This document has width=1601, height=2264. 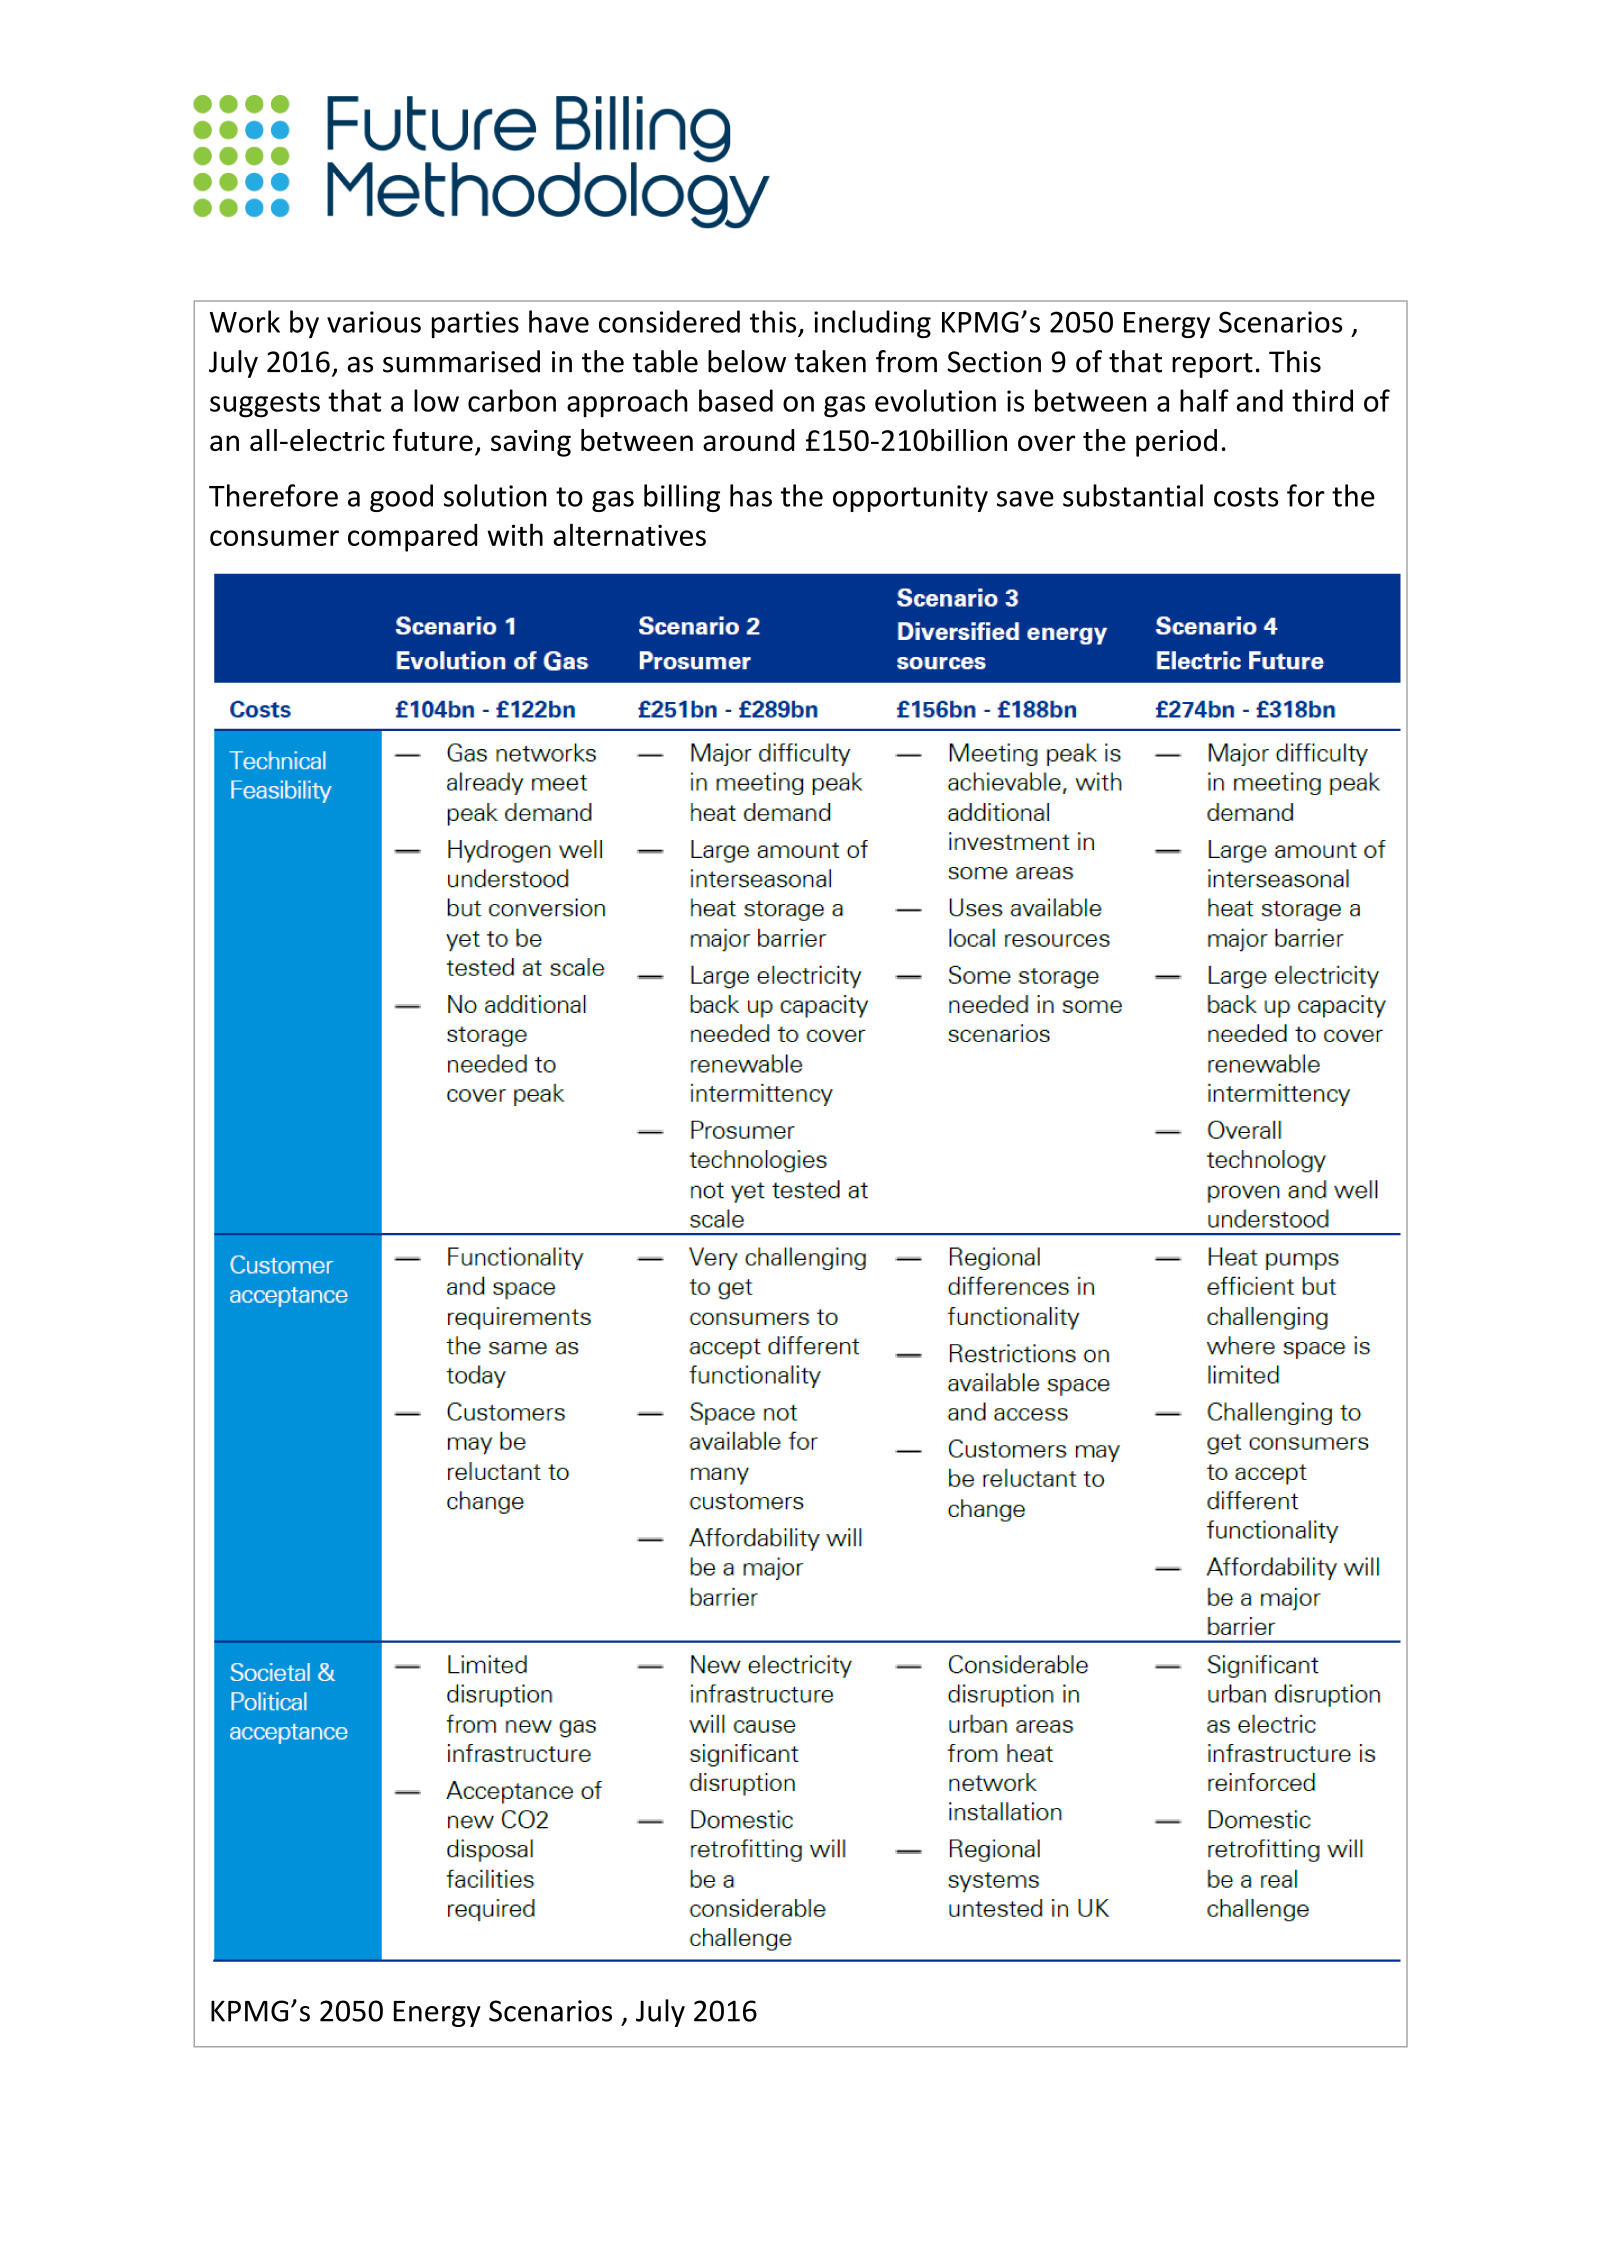 I want to click on period, so click(x=1176, y=443).
